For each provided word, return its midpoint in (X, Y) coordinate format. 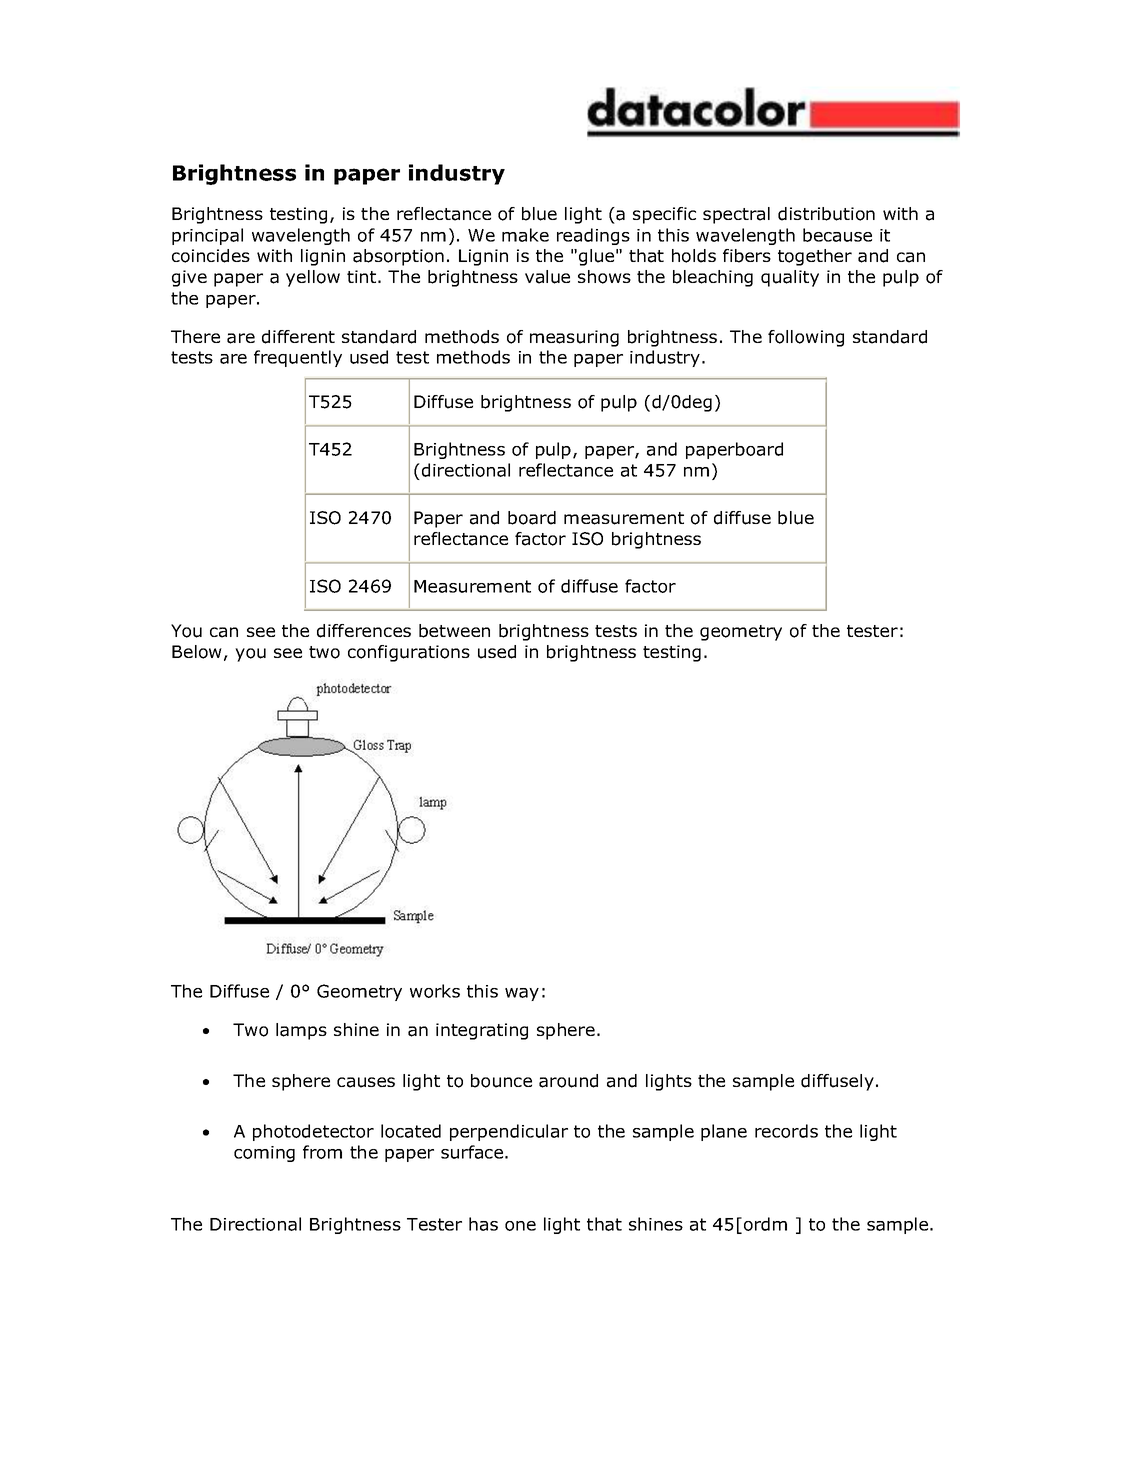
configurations (409, 653)
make (525, 235)
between (454, 631)
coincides (211, 256)
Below (197, 652)
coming (264, 1154)
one (520, 1226)
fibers (747, 256)
